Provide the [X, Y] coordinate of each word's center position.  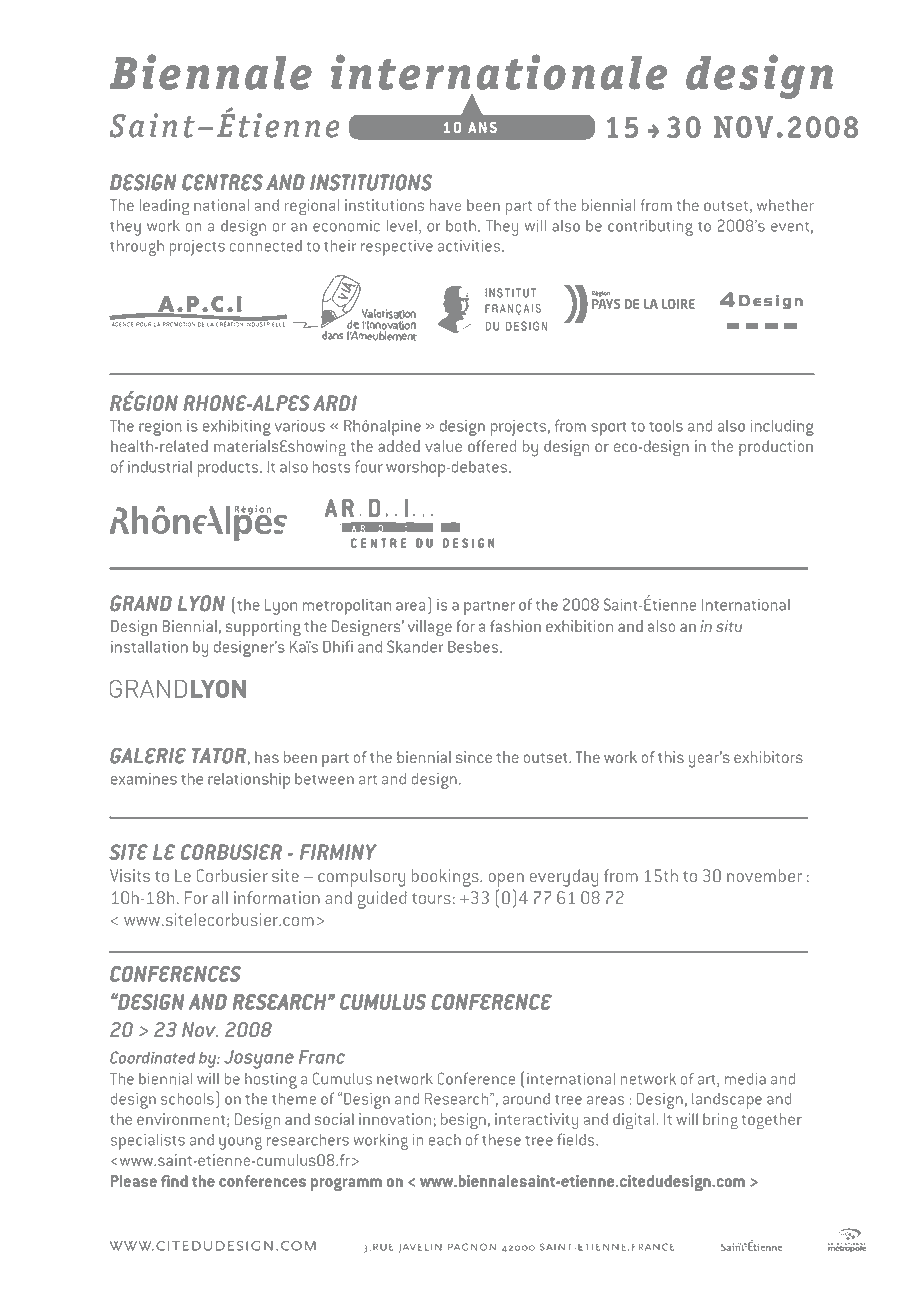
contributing [650, 228]
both [462, 226]
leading [164, 207]
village [430, 628]
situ [729, 626]
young [240, 1143]
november [764, 875]
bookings [446, 878]
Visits [130, 875]
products [229, 469]
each [445, 1140]
